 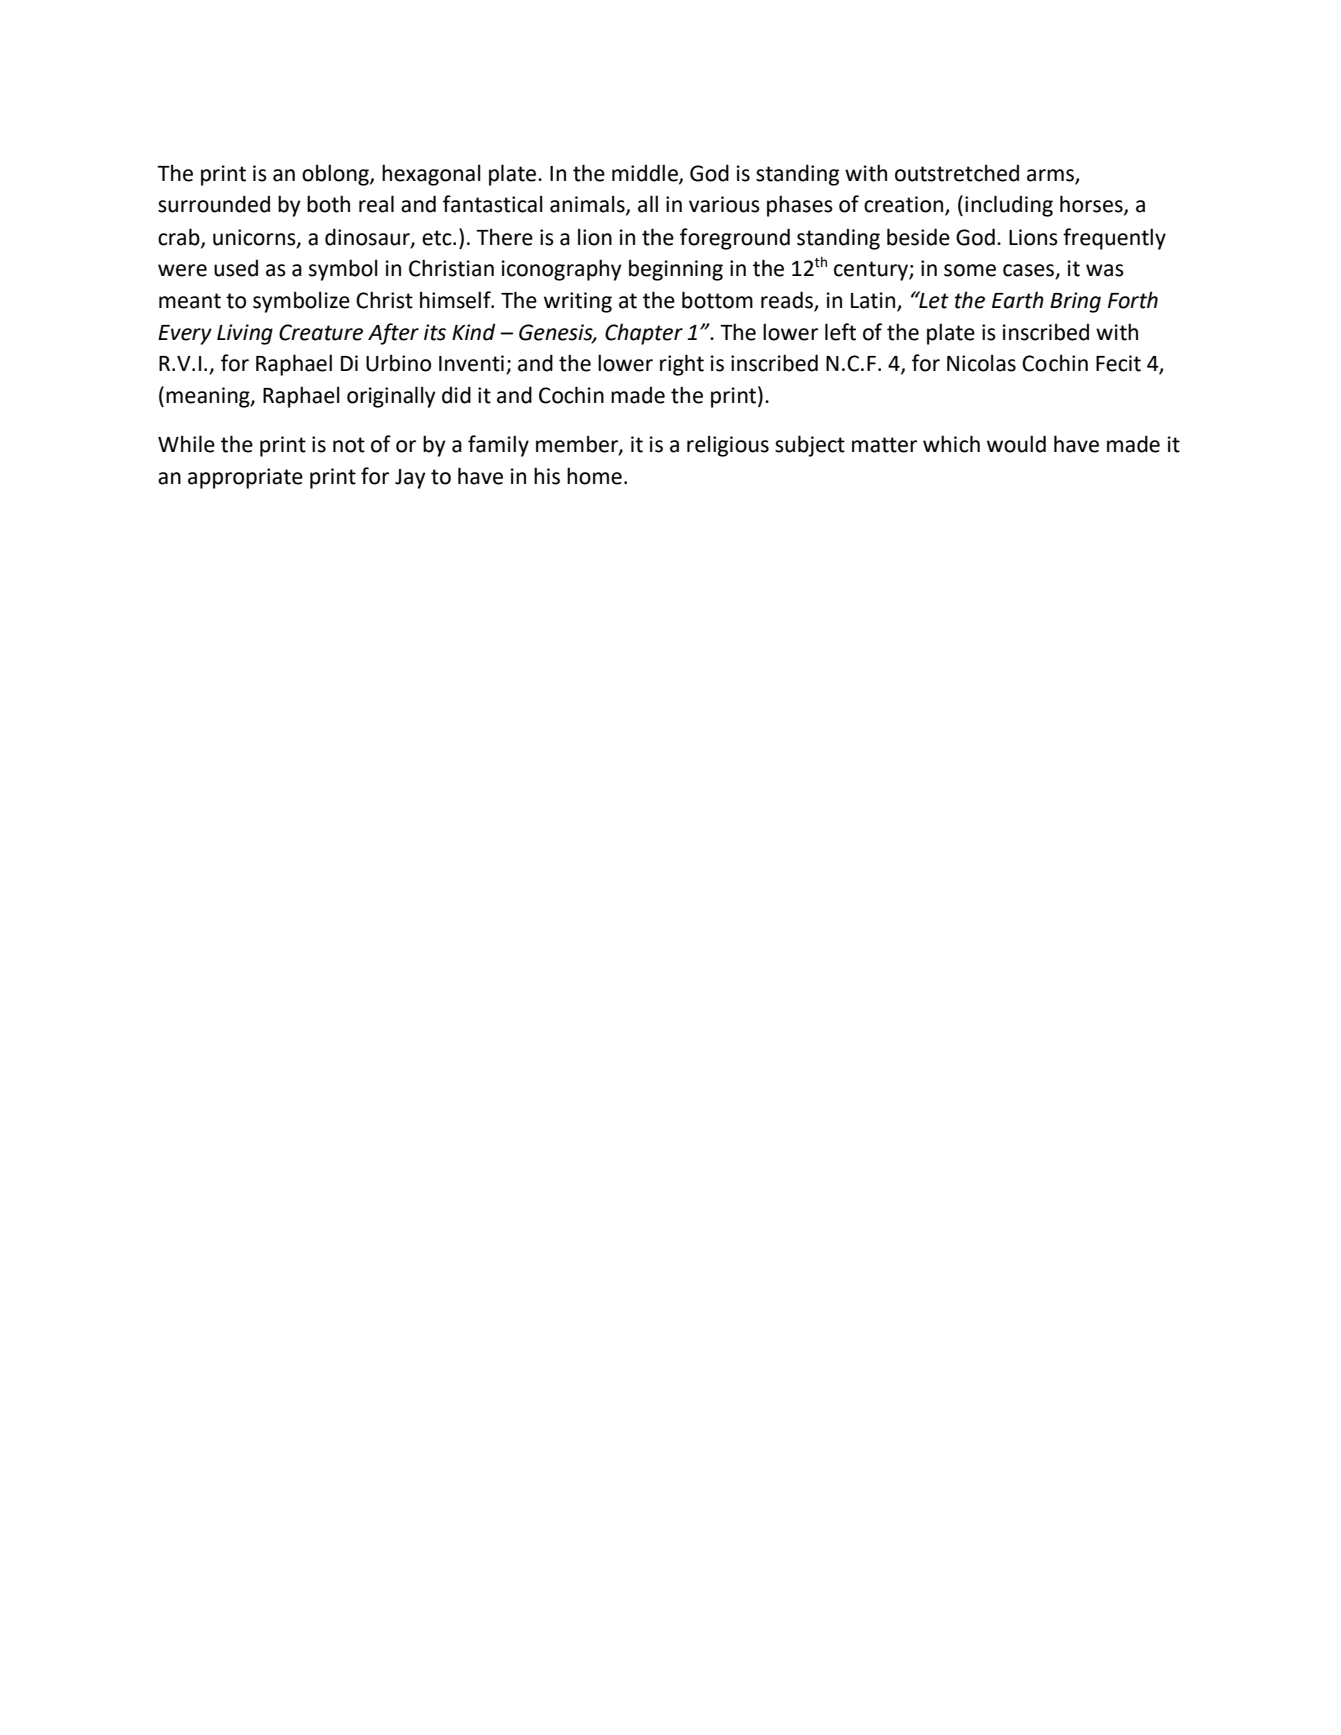 I want to click on Nicolas, so click(x=981, y=363).
